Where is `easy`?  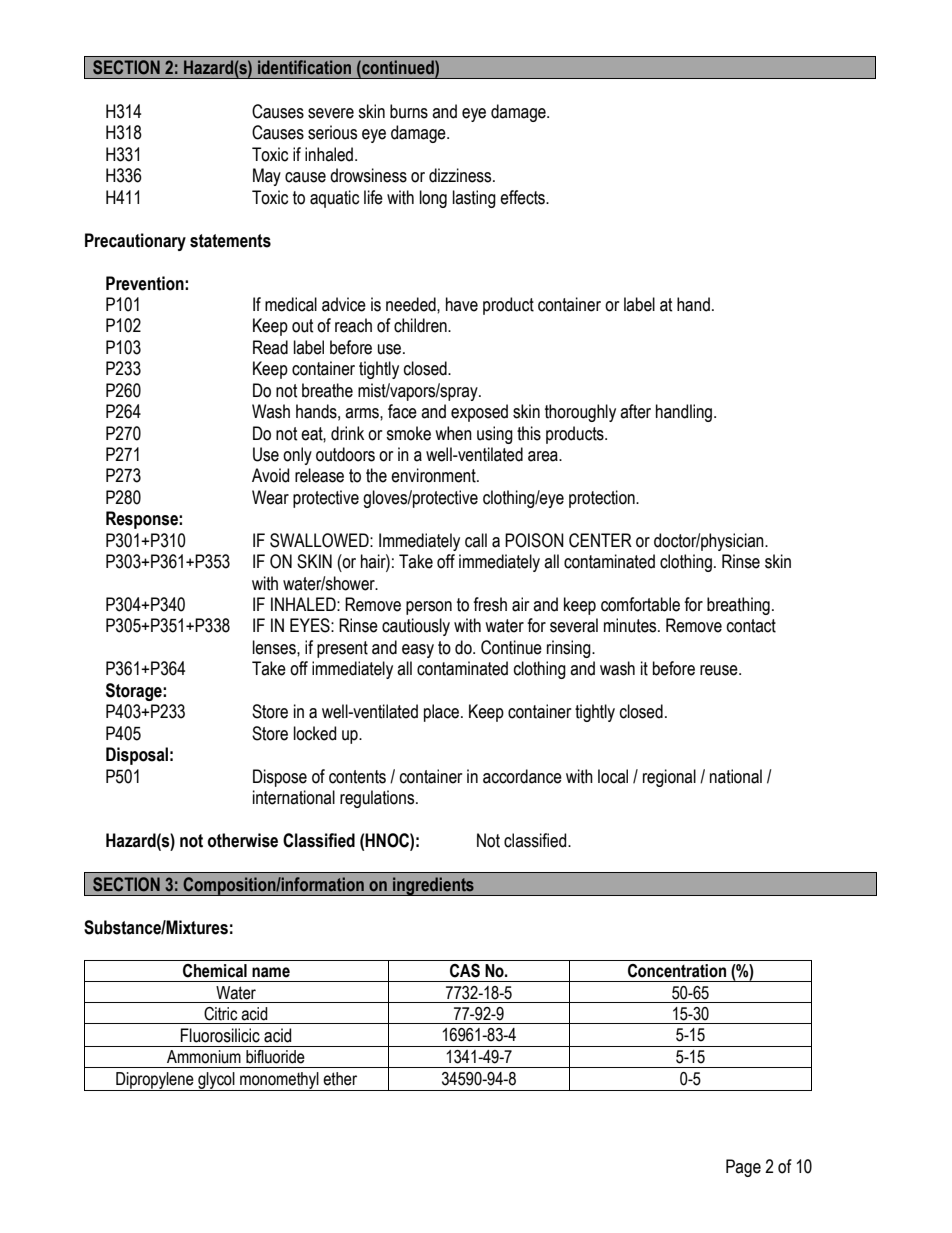
easy is located at coordinates (418, 651).
